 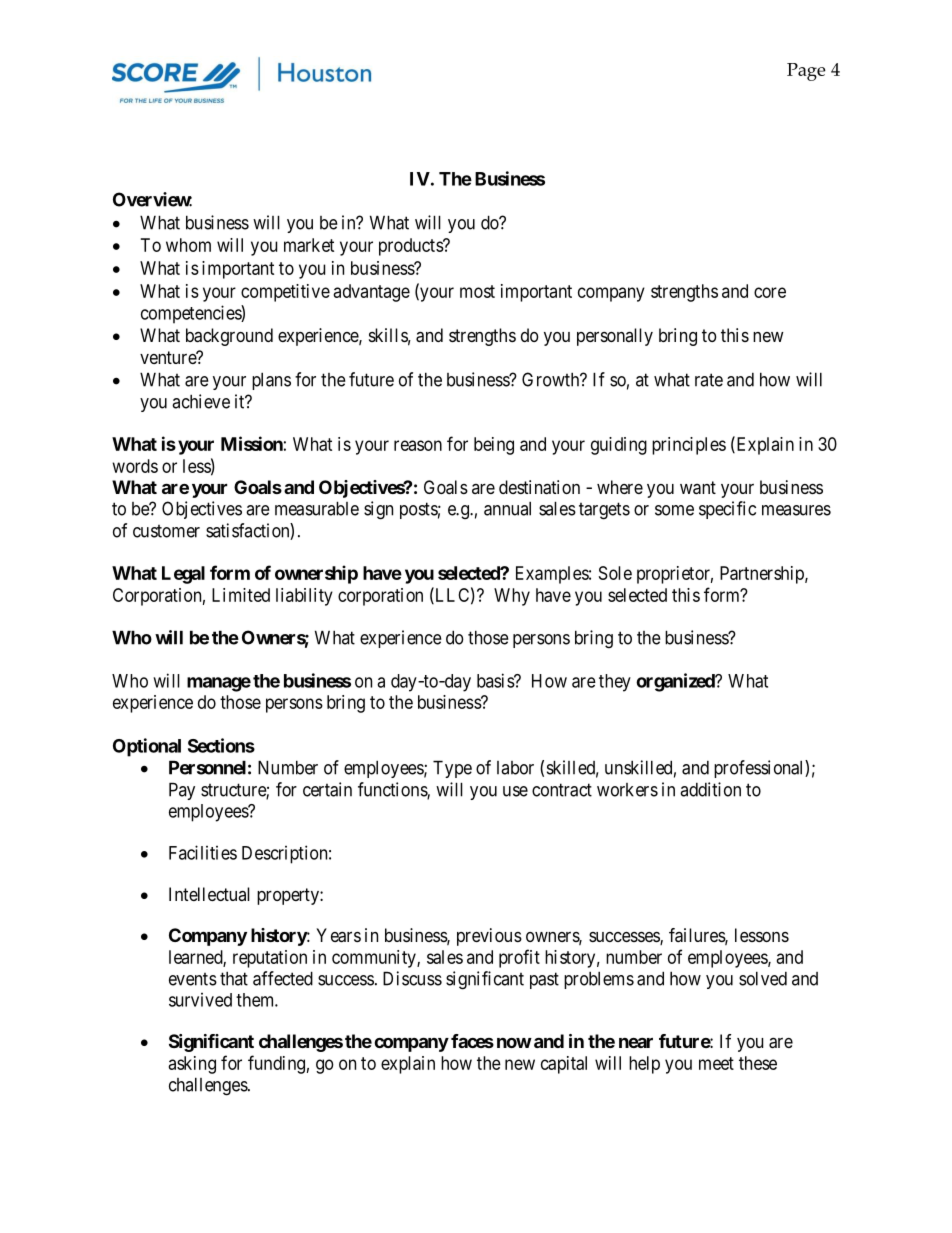 What do you see at coordinates (183, 575) in the document?
I see `Legal` at bounding box center [183, 575].
